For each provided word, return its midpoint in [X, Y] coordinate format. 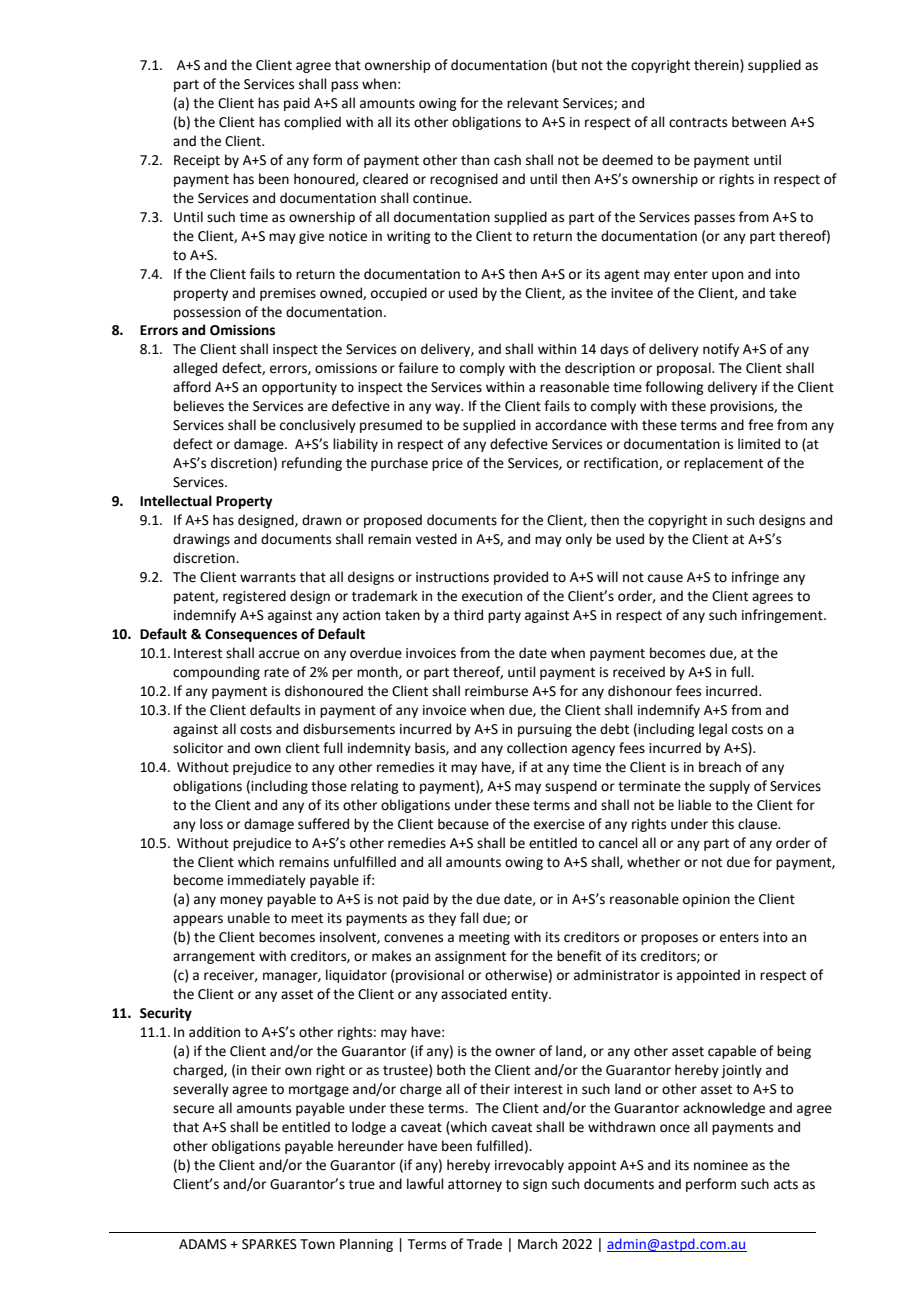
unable [249, 918]
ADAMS [203, 1244]
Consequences [251, 635]
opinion [706, 900]
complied [312, 123]
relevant [533, 103]
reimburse [496, 691]
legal [713, 730]
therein [717, 66]
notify [721, 350]
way [449, 408]
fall [469, 918]
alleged [195, 369]
